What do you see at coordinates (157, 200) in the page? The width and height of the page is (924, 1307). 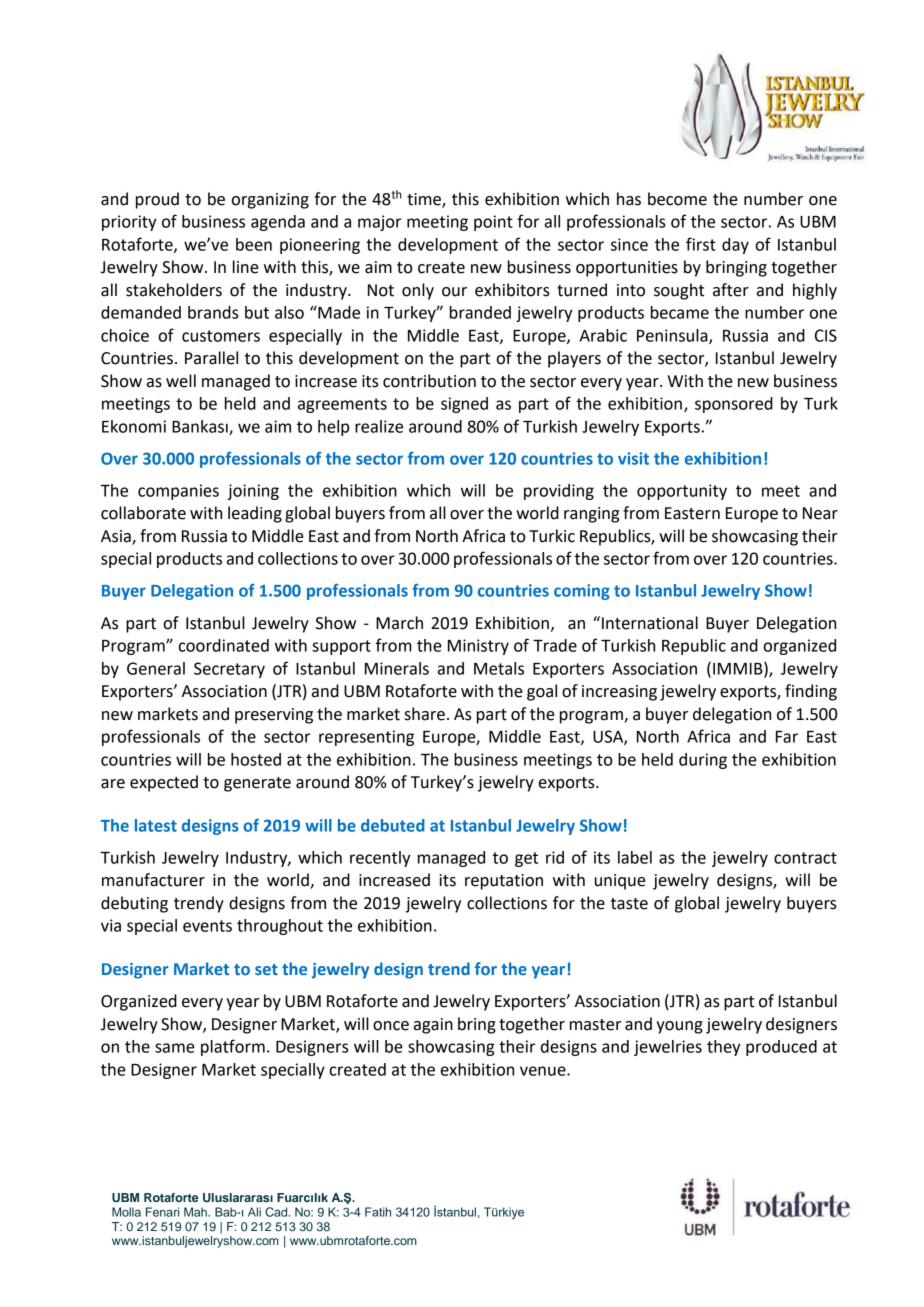 I see `proud` at bounding box center [157, 200].
